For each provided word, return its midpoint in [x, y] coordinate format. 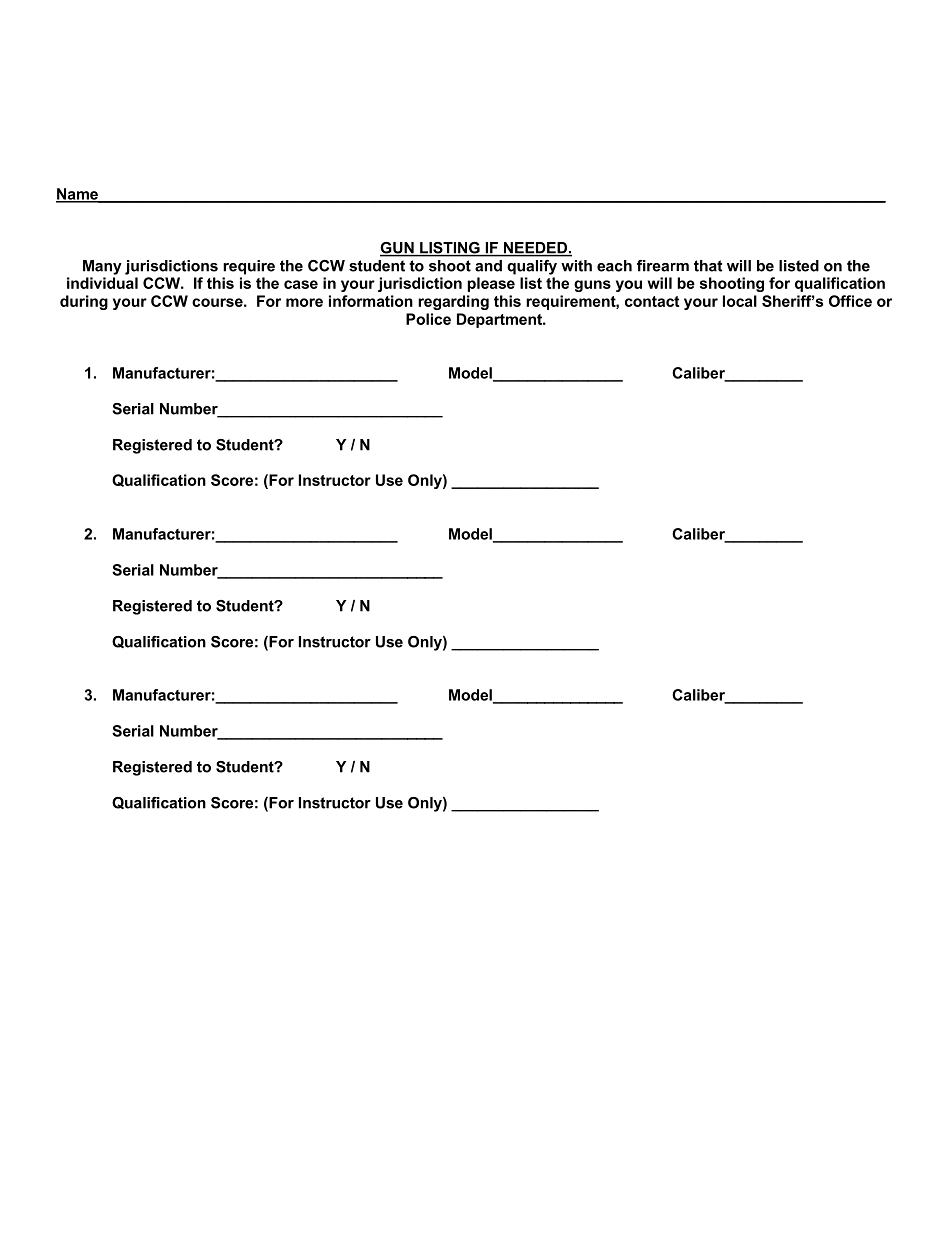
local [740, 301]
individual [102, 283]
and [488, 266]
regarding [453, 302]
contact [652, 301]
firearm [663, 266]
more [304, 302]
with [576, 266]
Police [428, 319]
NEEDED [535, 249]
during [84, 302]
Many [102, 267]
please [491, 284]
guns [592, 286]
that [708, 266]
